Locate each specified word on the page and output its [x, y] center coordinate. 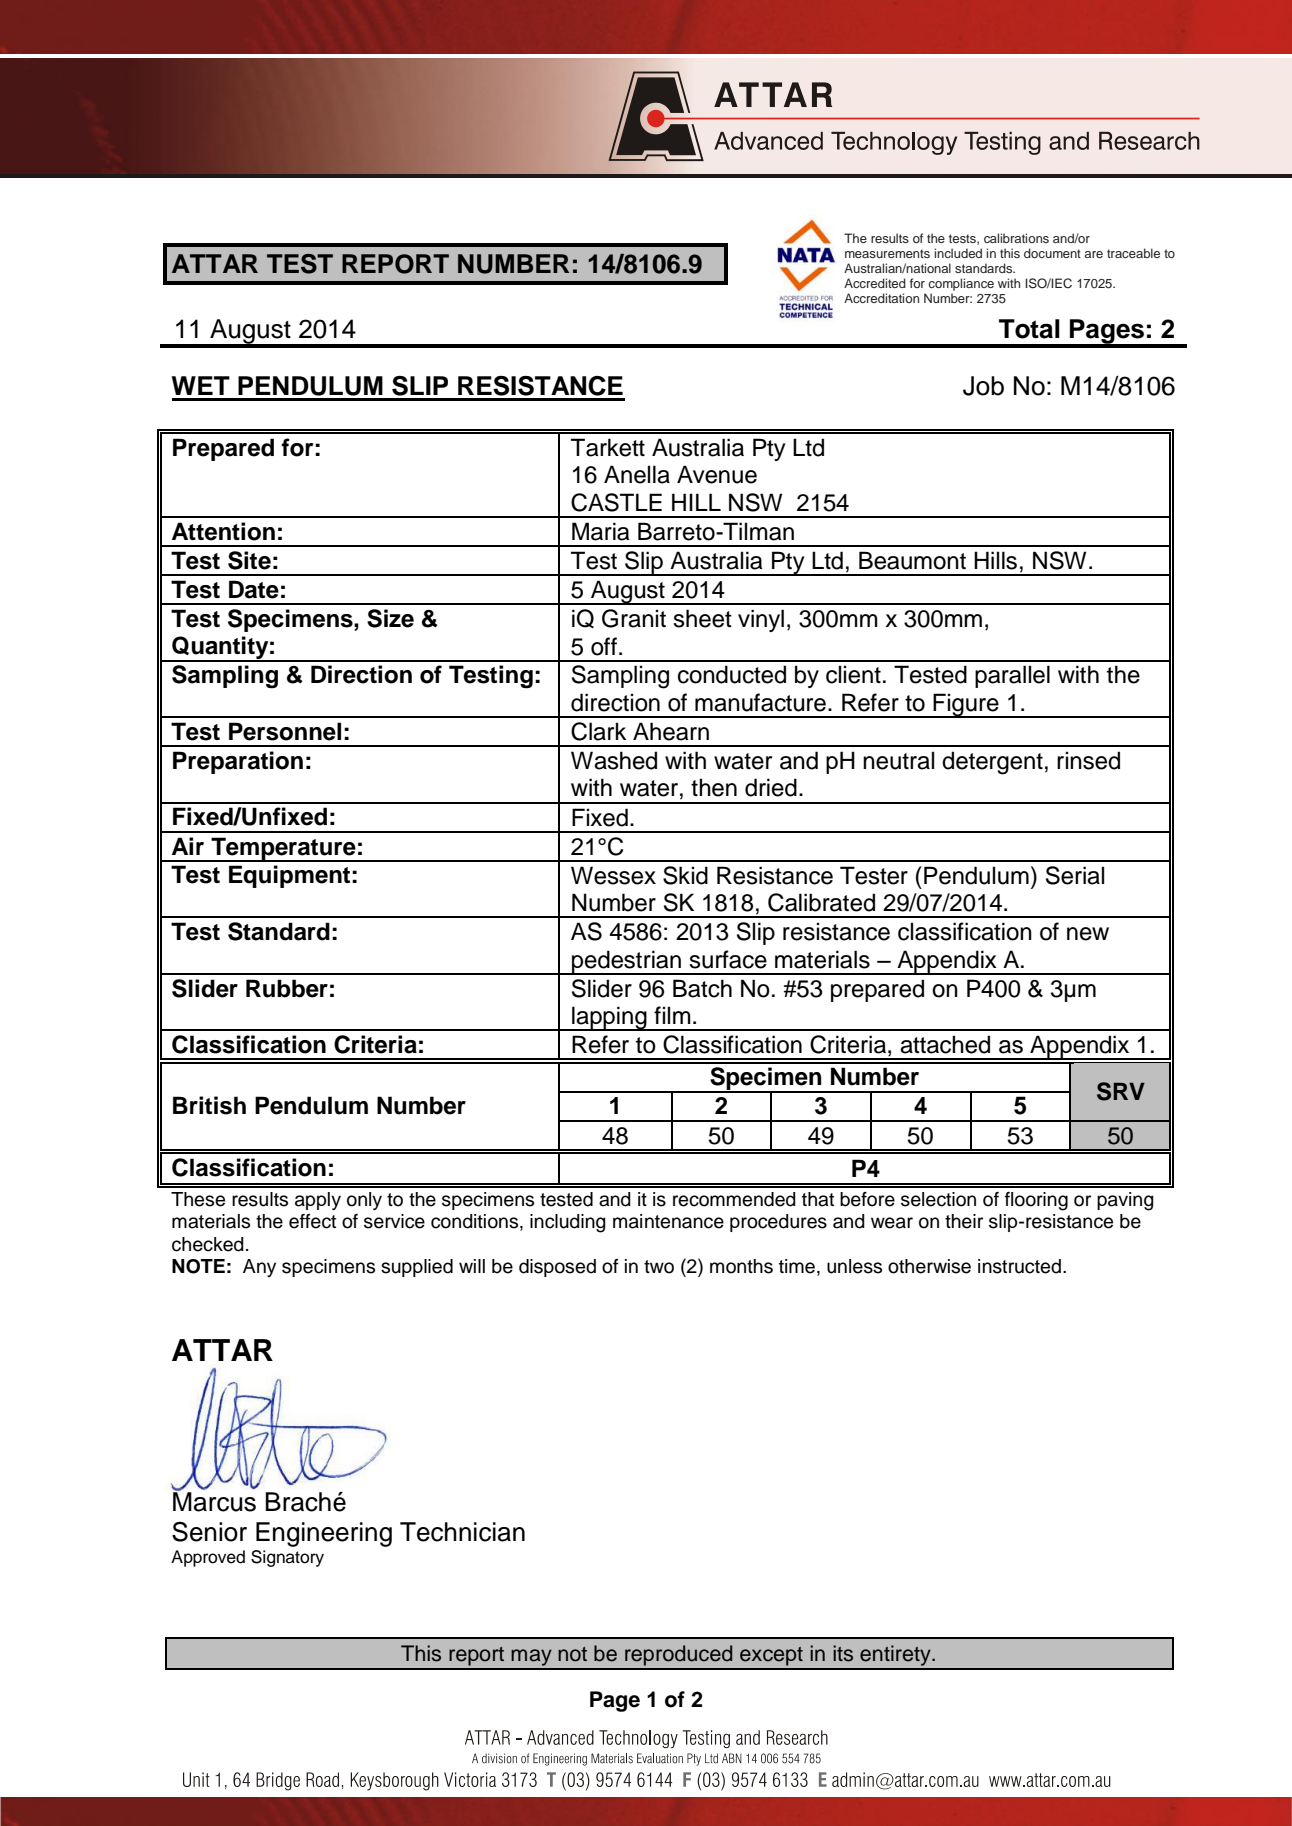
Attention [223, 531]
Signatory [287, 1558]
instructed [1019, 1266]
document [1052, 253]
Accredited [875, 283]
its [843, 1653]
